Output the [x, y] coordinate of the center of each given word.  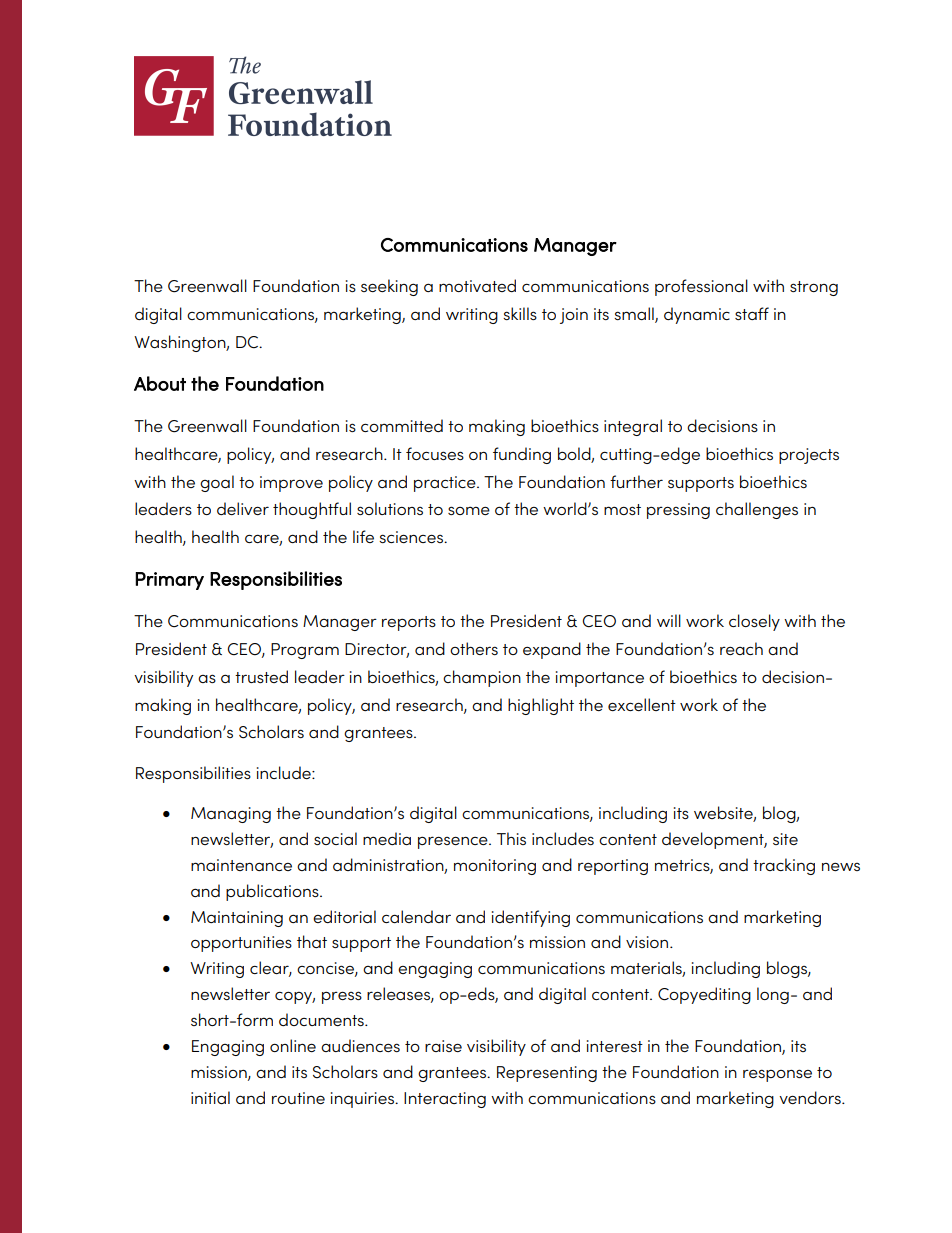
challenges [757, 510]
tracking [784, 866]
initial [210, 1097]
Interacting [445, 1100]
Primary [169, 581]
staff [752, 313]
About [160, 383]
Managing [231, 815]
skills [520, 313]
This [511, 838]
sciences [412, 537]
